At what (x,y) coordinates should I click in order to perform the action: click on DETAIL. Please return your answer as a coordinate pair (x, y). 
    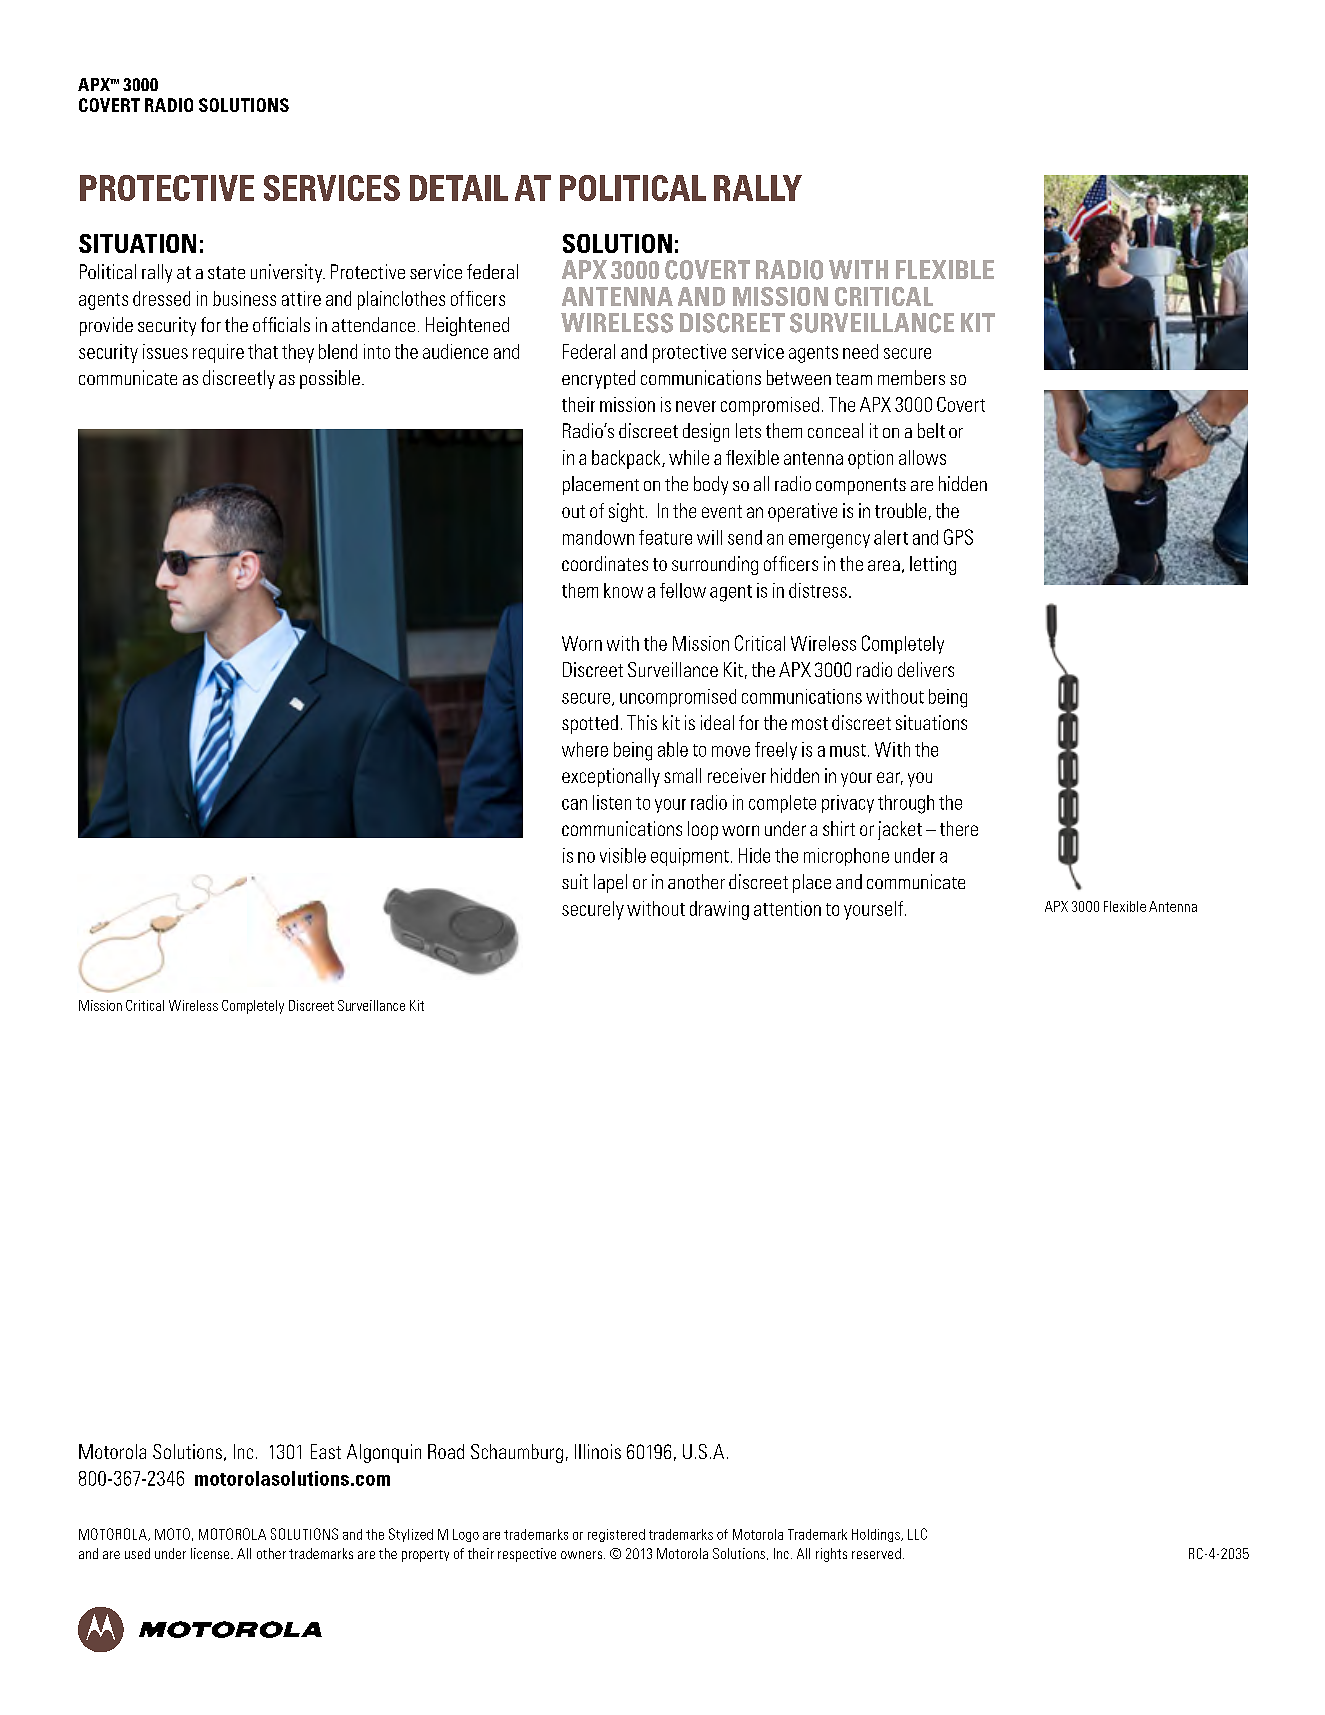
    Looking at the image, I should click on (459, 188).
